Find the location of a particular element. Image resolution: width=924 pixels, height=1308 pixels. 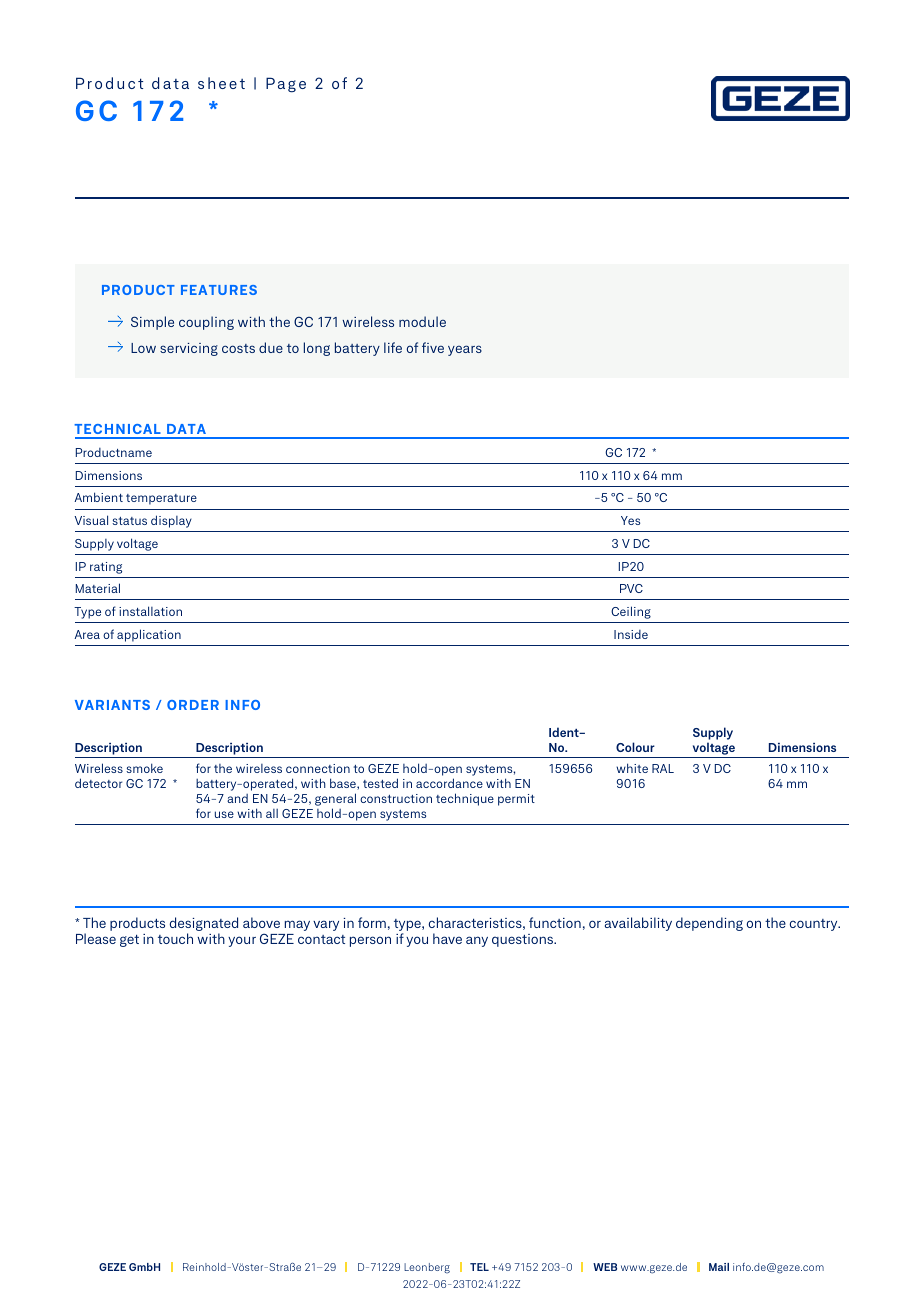

WEB is located at coordinates (605, 1267).
